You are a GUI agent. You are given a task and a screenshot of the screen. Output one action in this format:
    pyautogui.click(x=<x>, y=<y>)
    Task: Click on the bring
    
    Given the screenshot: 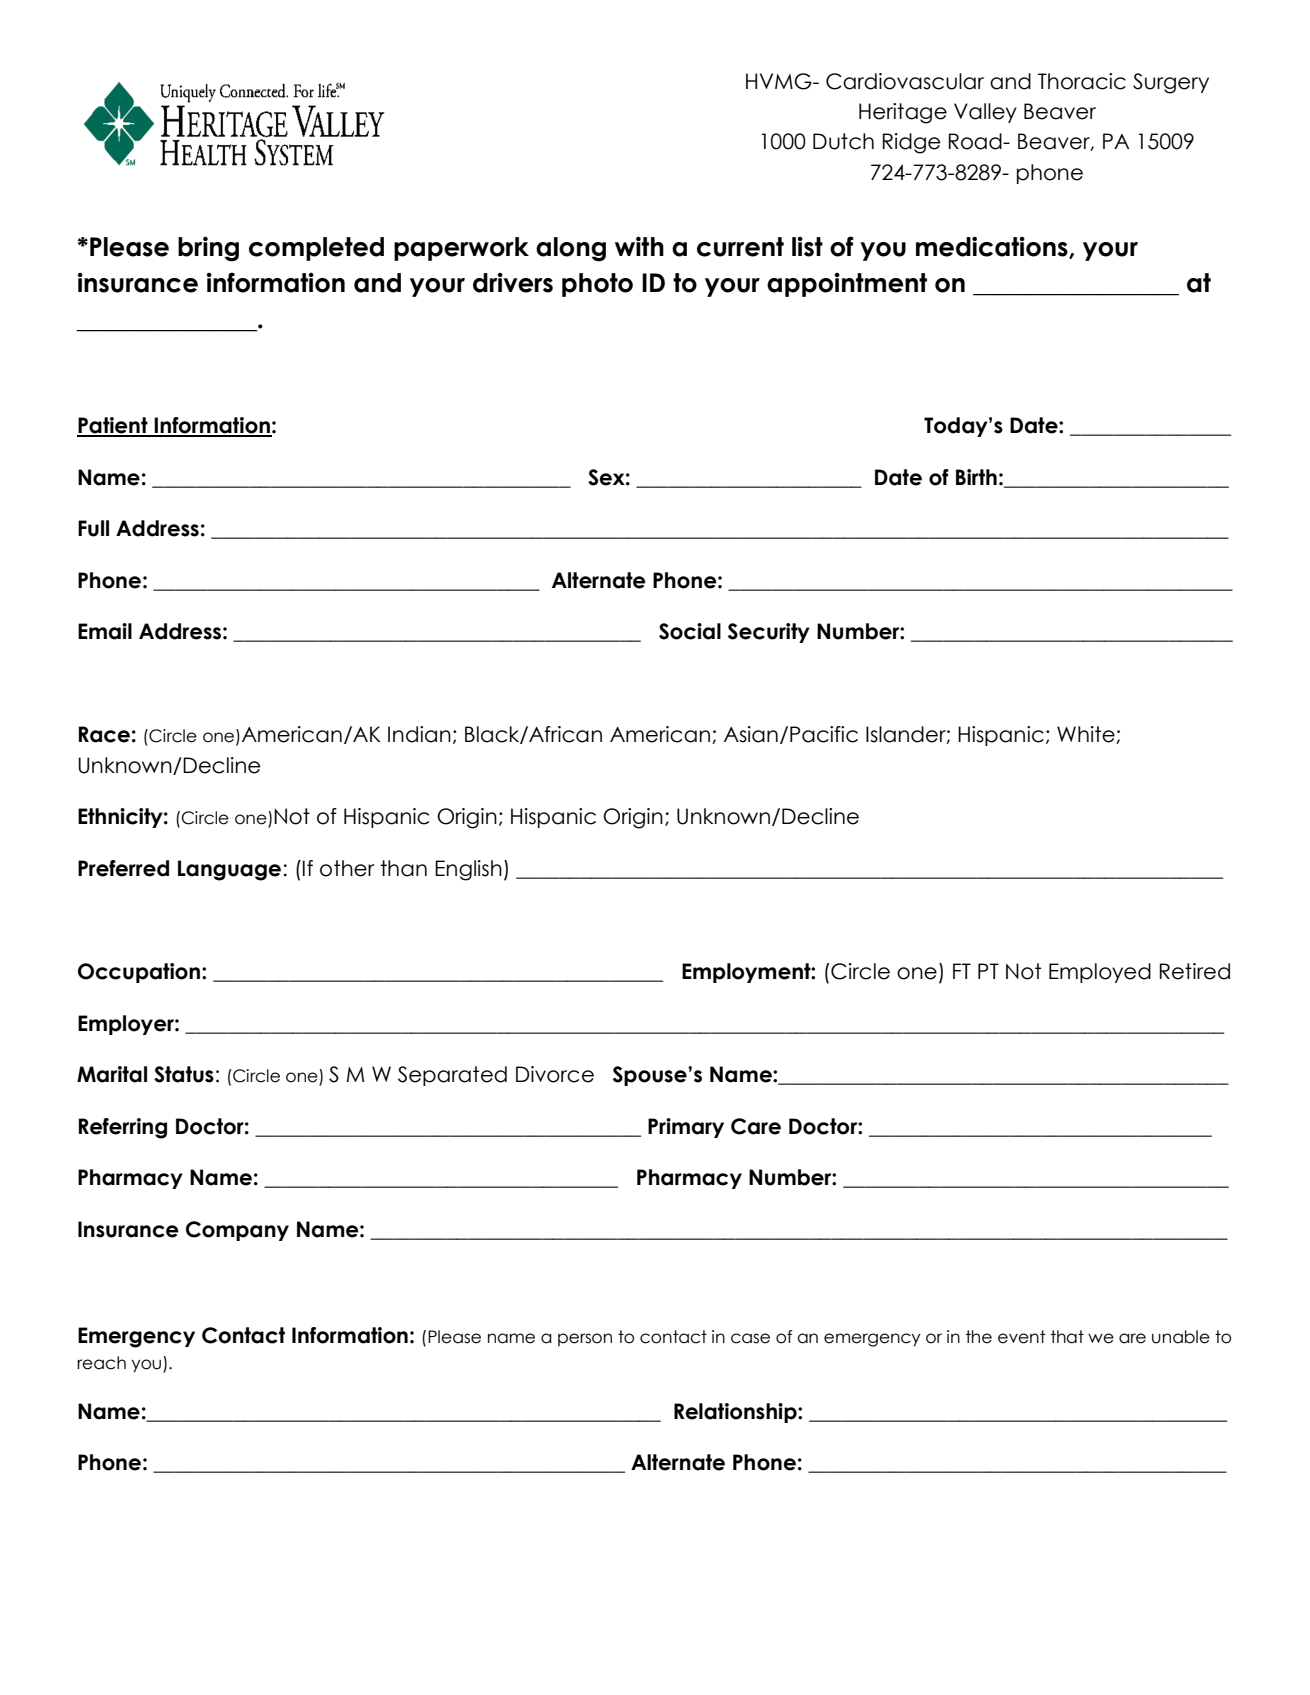 What is the action you would take?
    pyautogui.click(x=208, y=249)
